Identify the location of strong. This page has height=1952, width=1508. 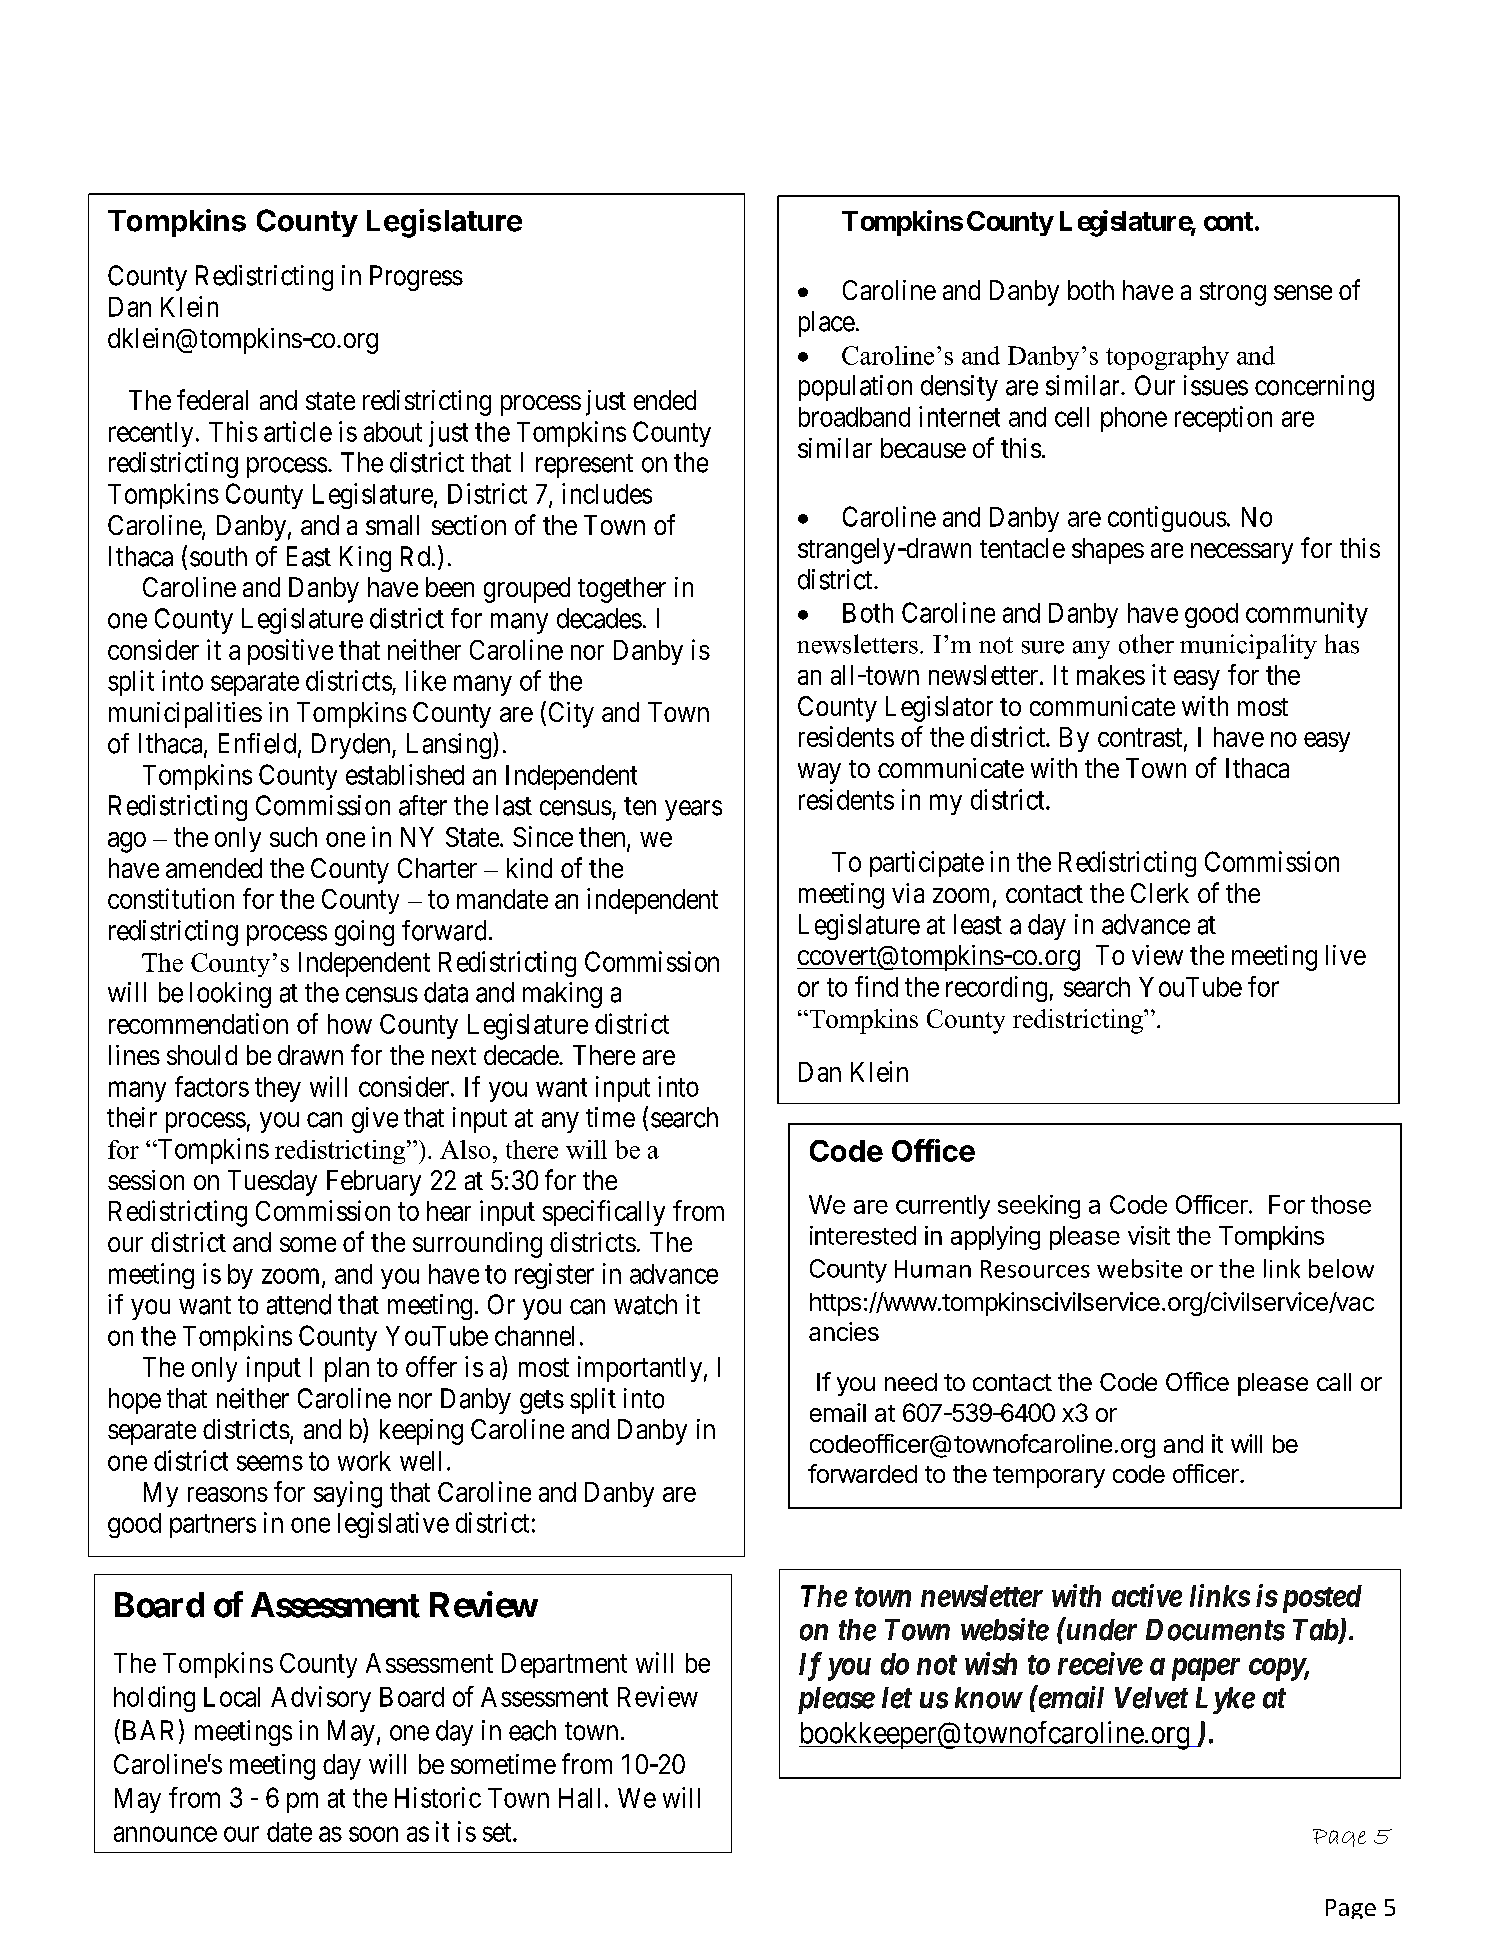
(1233, 294).
